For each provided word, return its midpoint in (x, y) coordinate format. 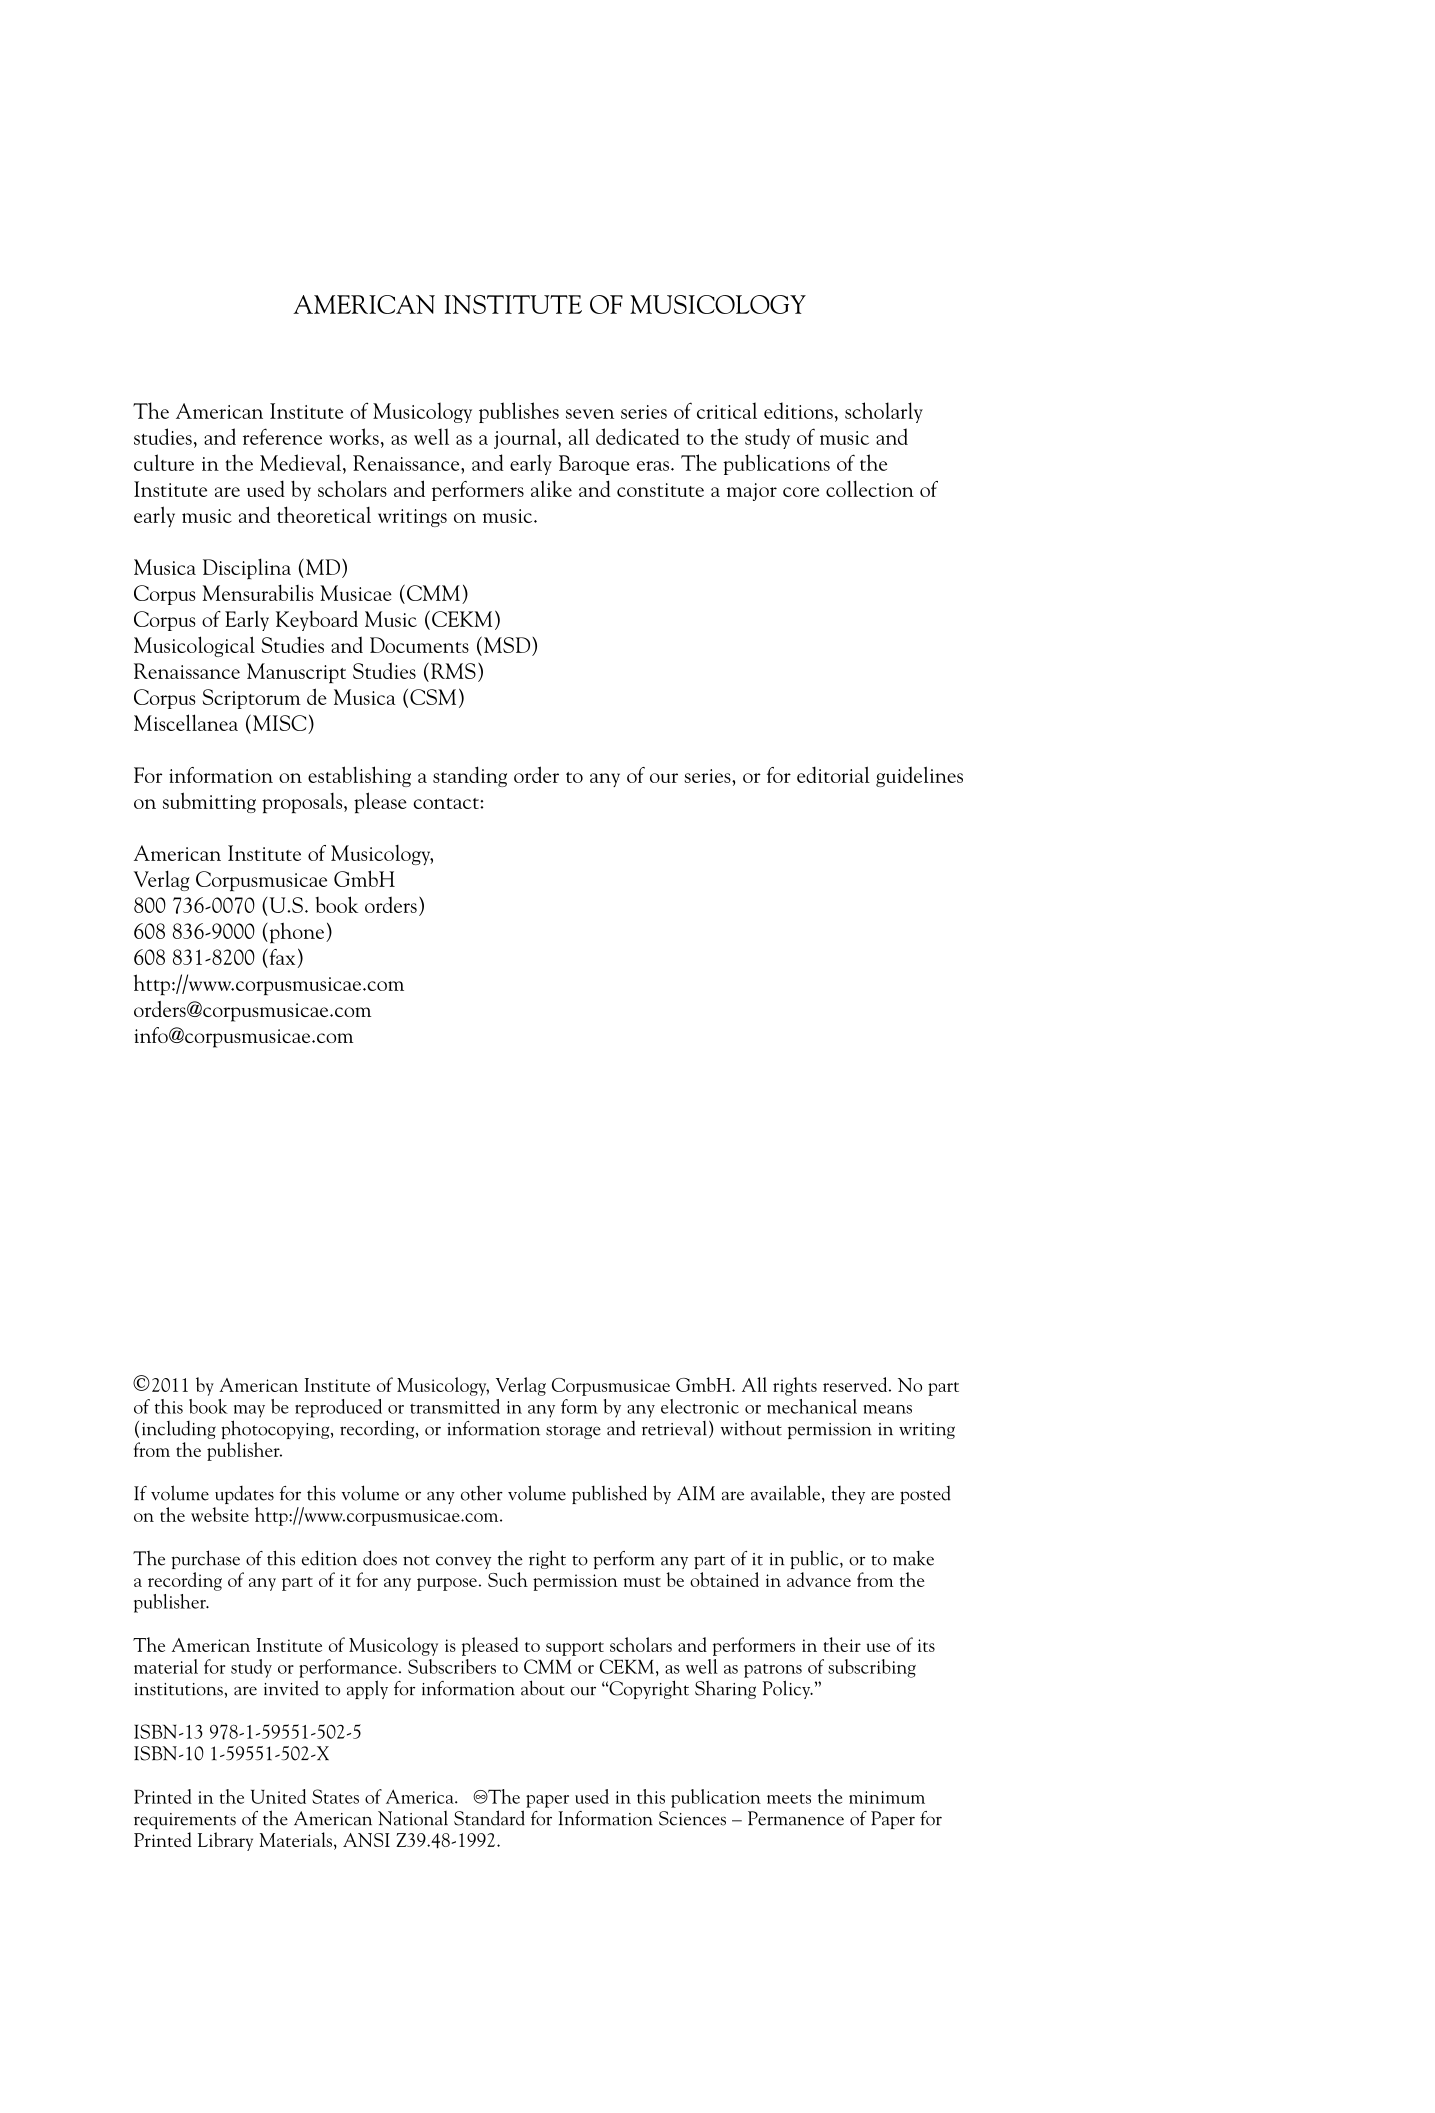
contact (447, 803)
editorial (833, 774)
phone (297, 933)
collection (870, 488)
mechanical (812, 1406)
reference (282, 436)
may (249, 1411)
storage (573, 1432)
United (278, 1796)
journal (526, 438)
